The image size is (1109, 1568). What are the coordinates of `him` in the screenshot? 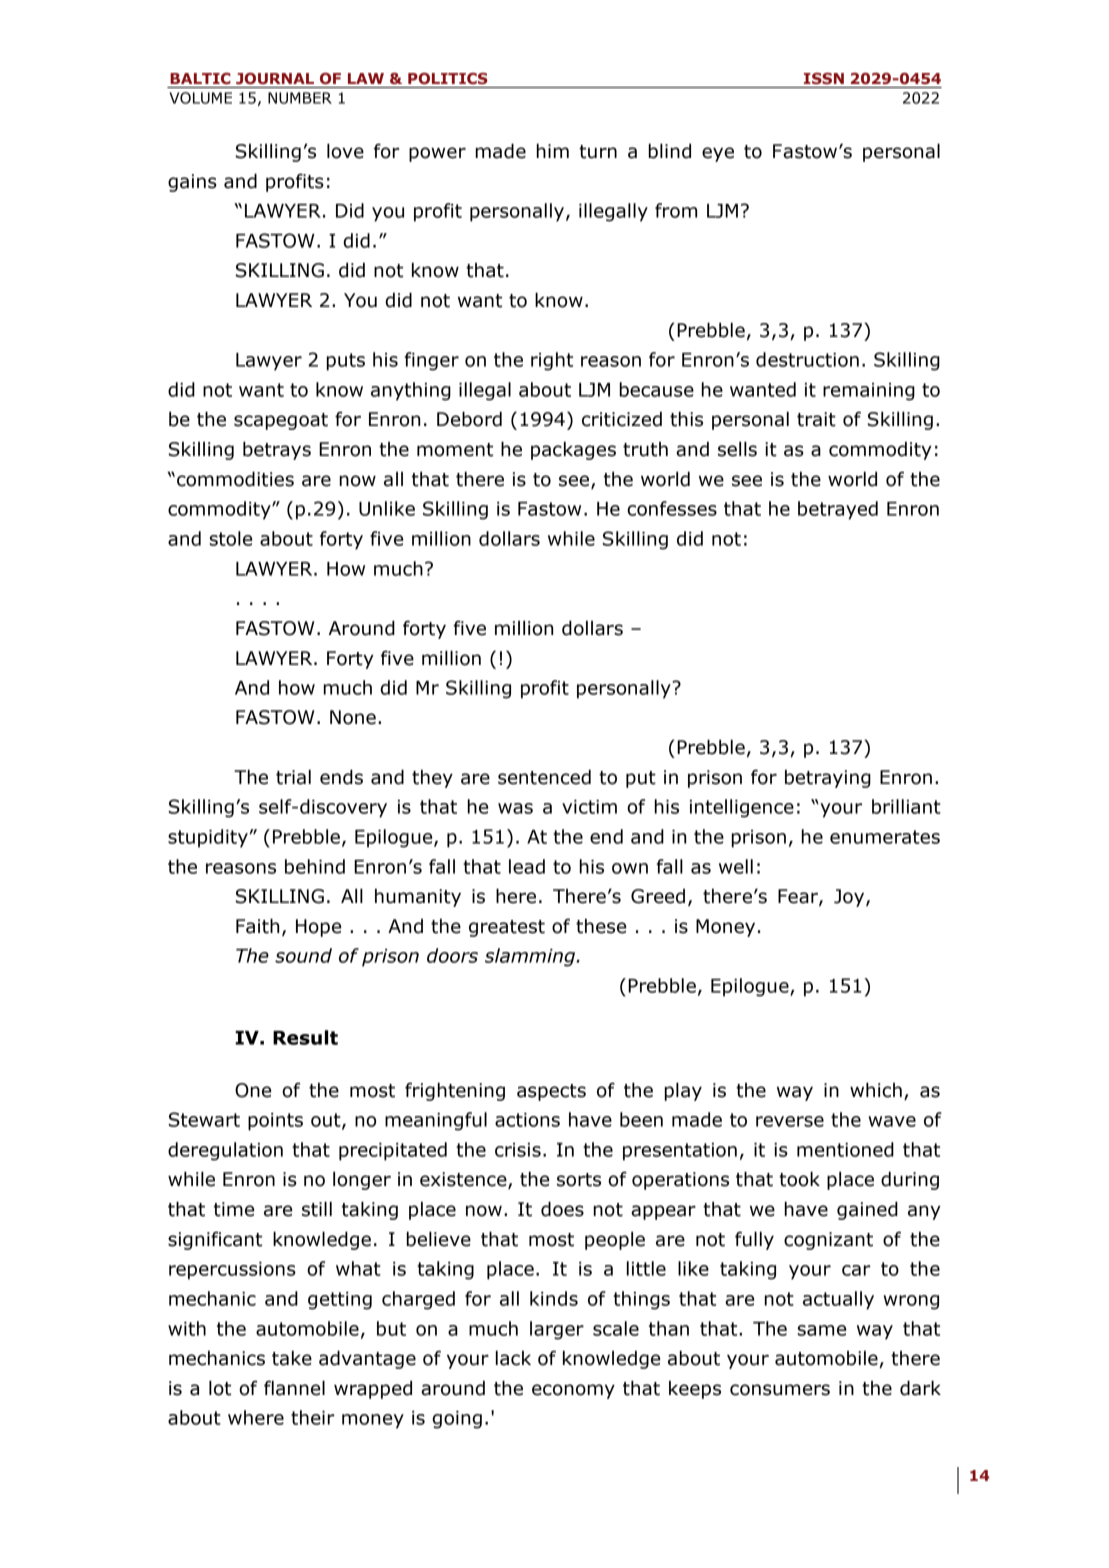 It's located at (553, 150).
